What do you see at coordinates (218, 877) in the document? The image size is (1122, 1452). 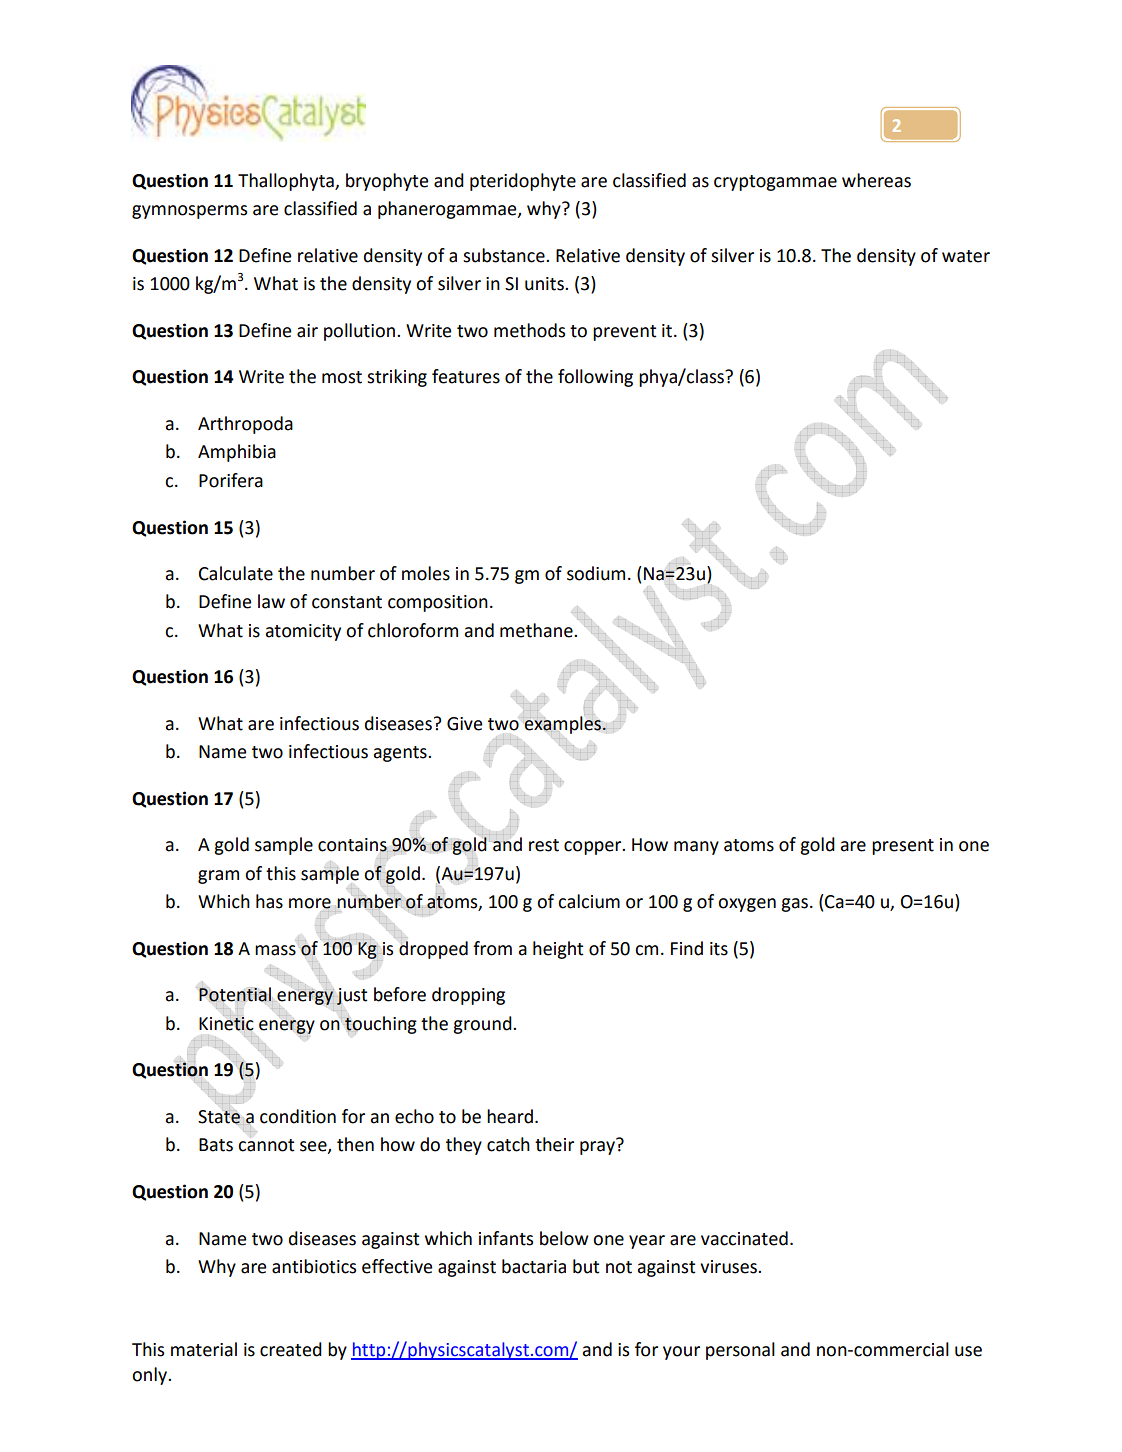 I see `gram` at bounding box center [218, 877].
